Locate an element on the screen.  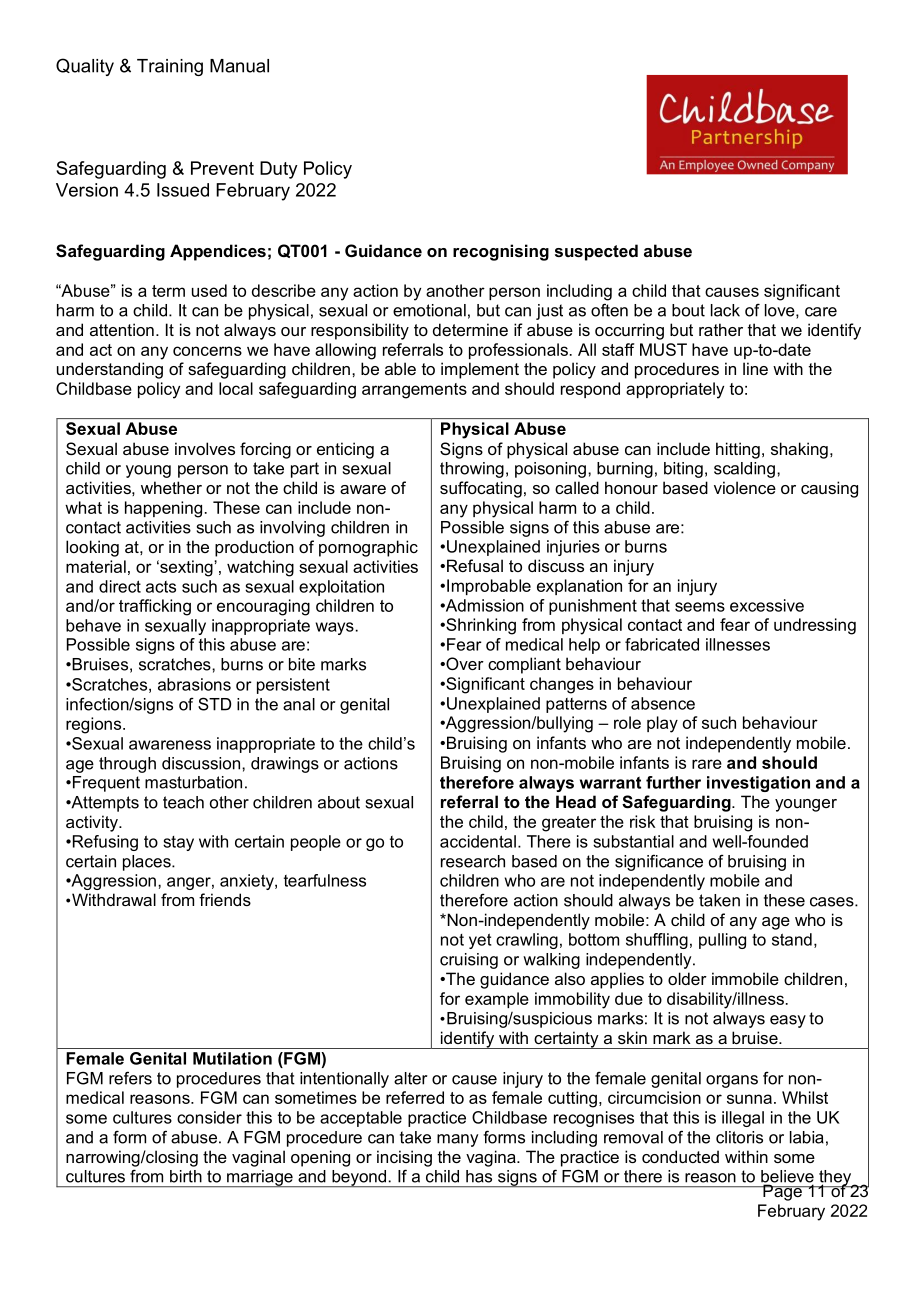
suffocating is located at coordinates (481, 489).
